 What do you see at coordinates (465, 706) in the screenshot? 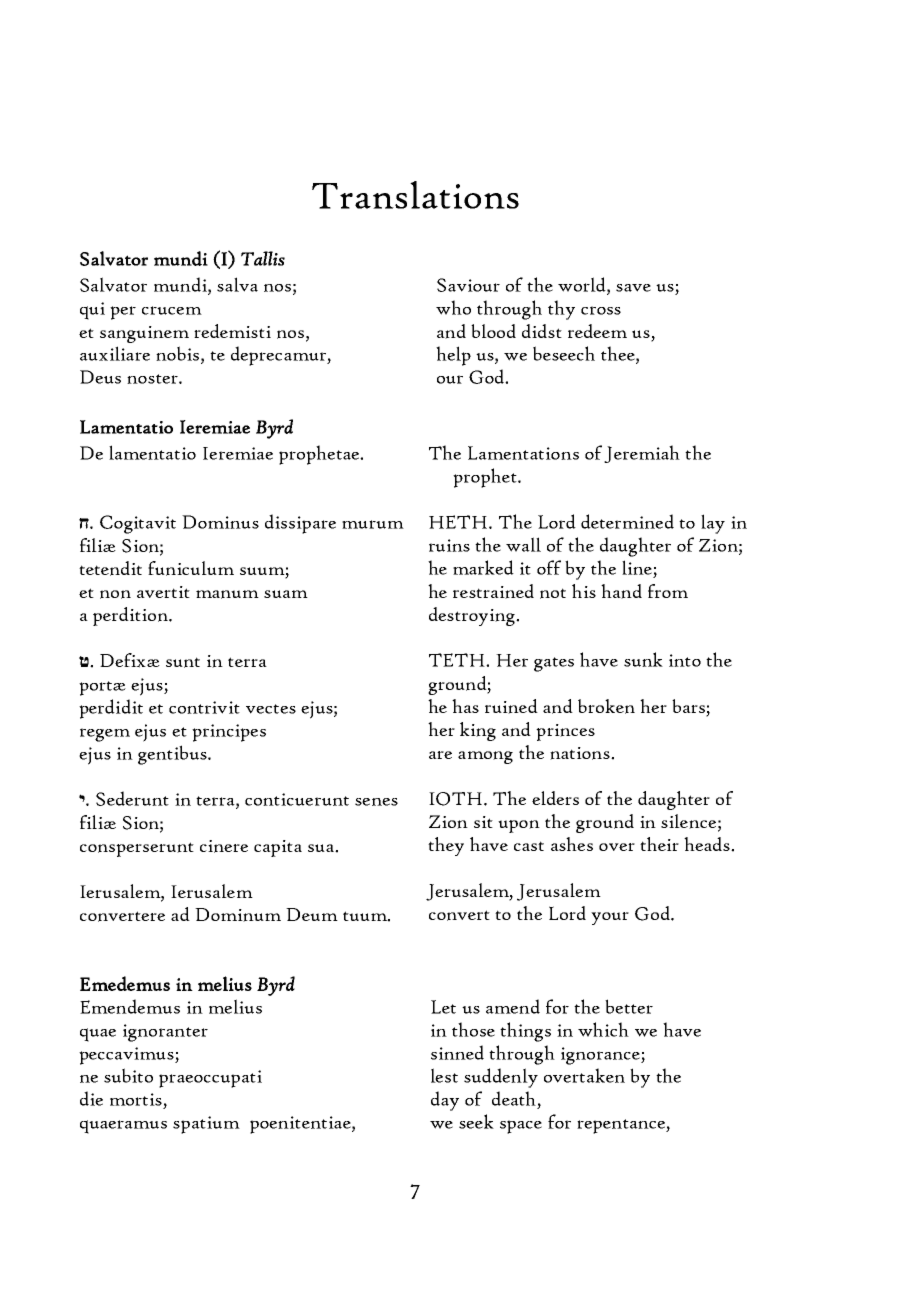
I see `has` at bounding box center [465, 706].
